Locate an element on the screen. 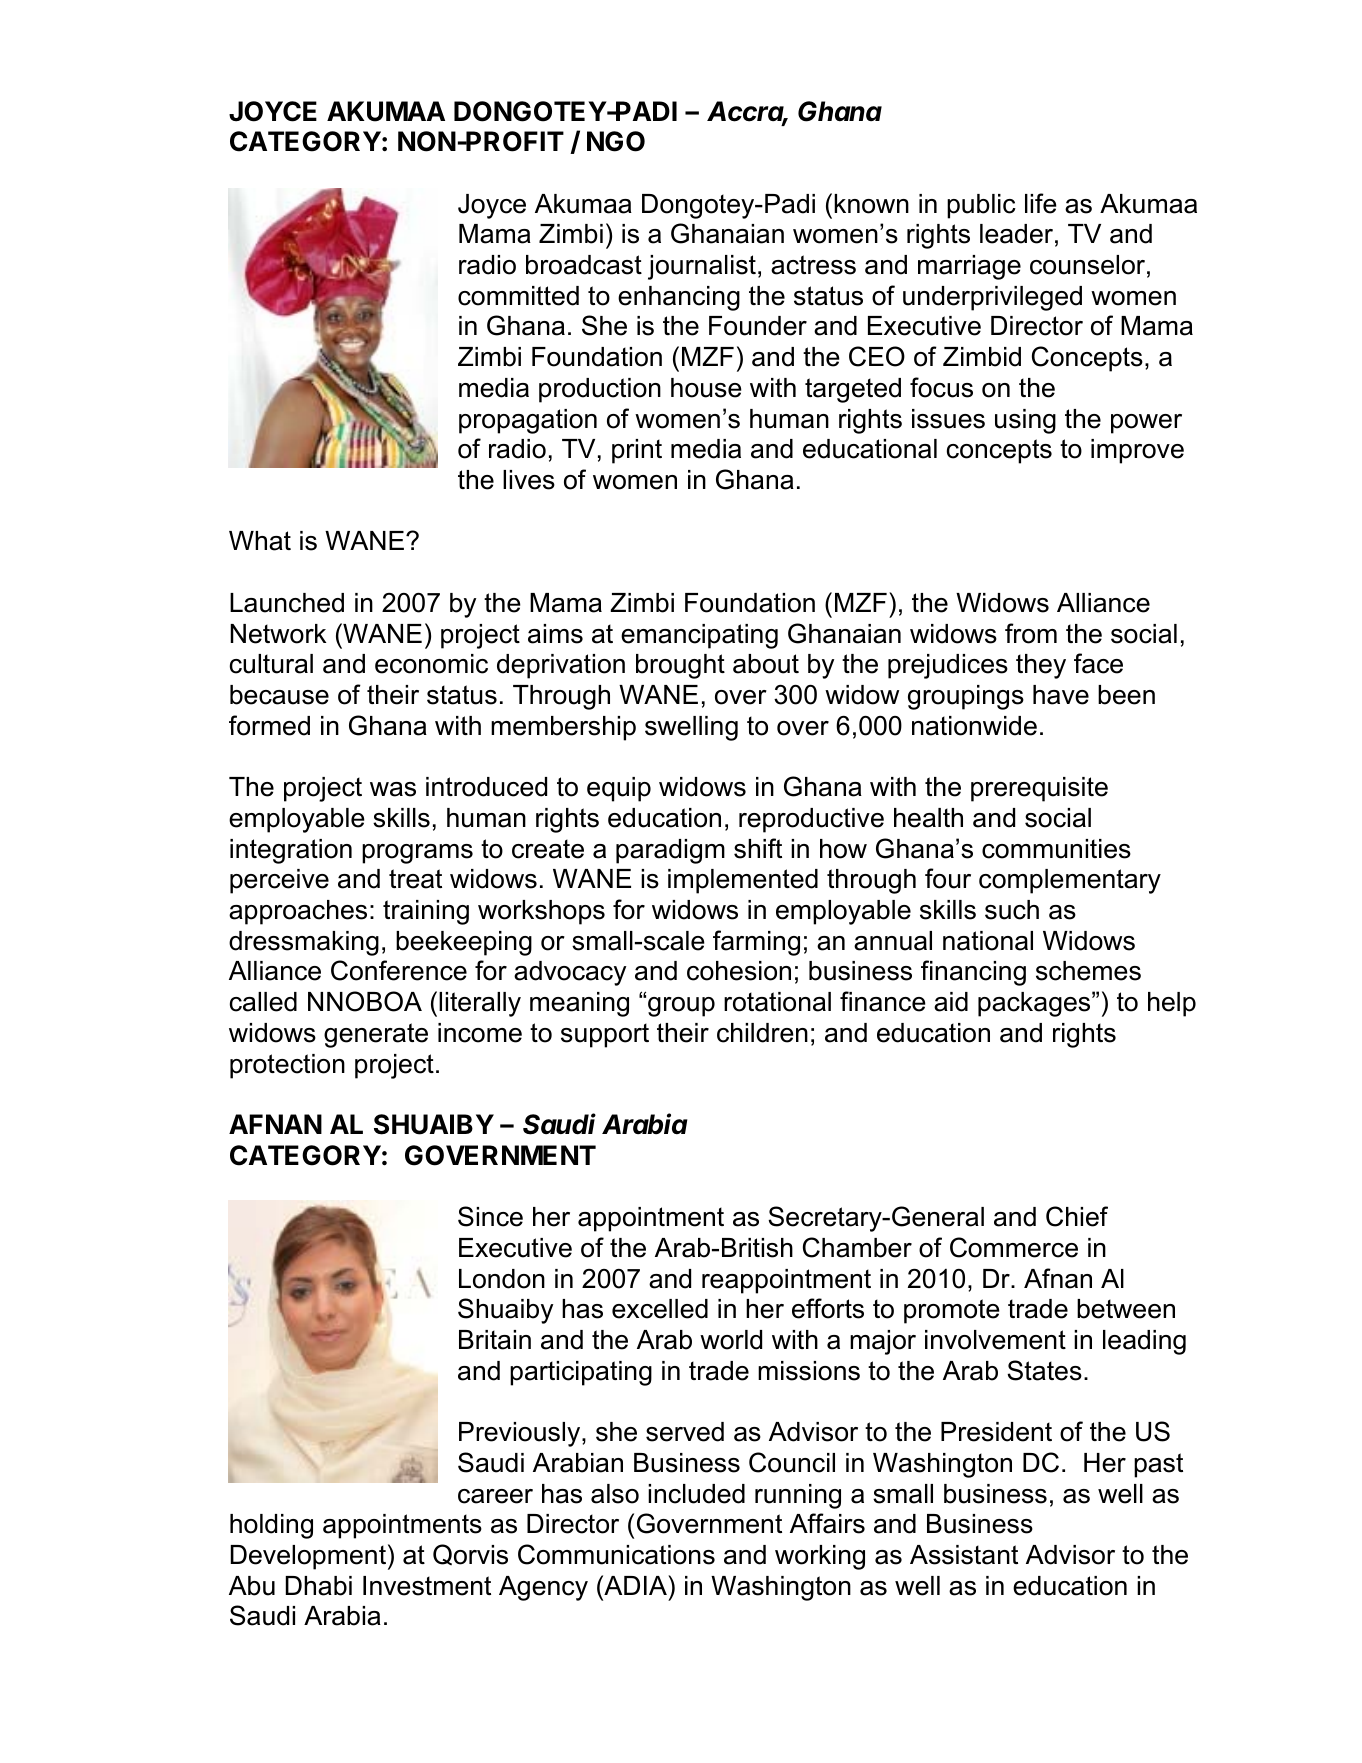 The image size is (1362, 1763). excelled is located at coordinates (660, 1309).
